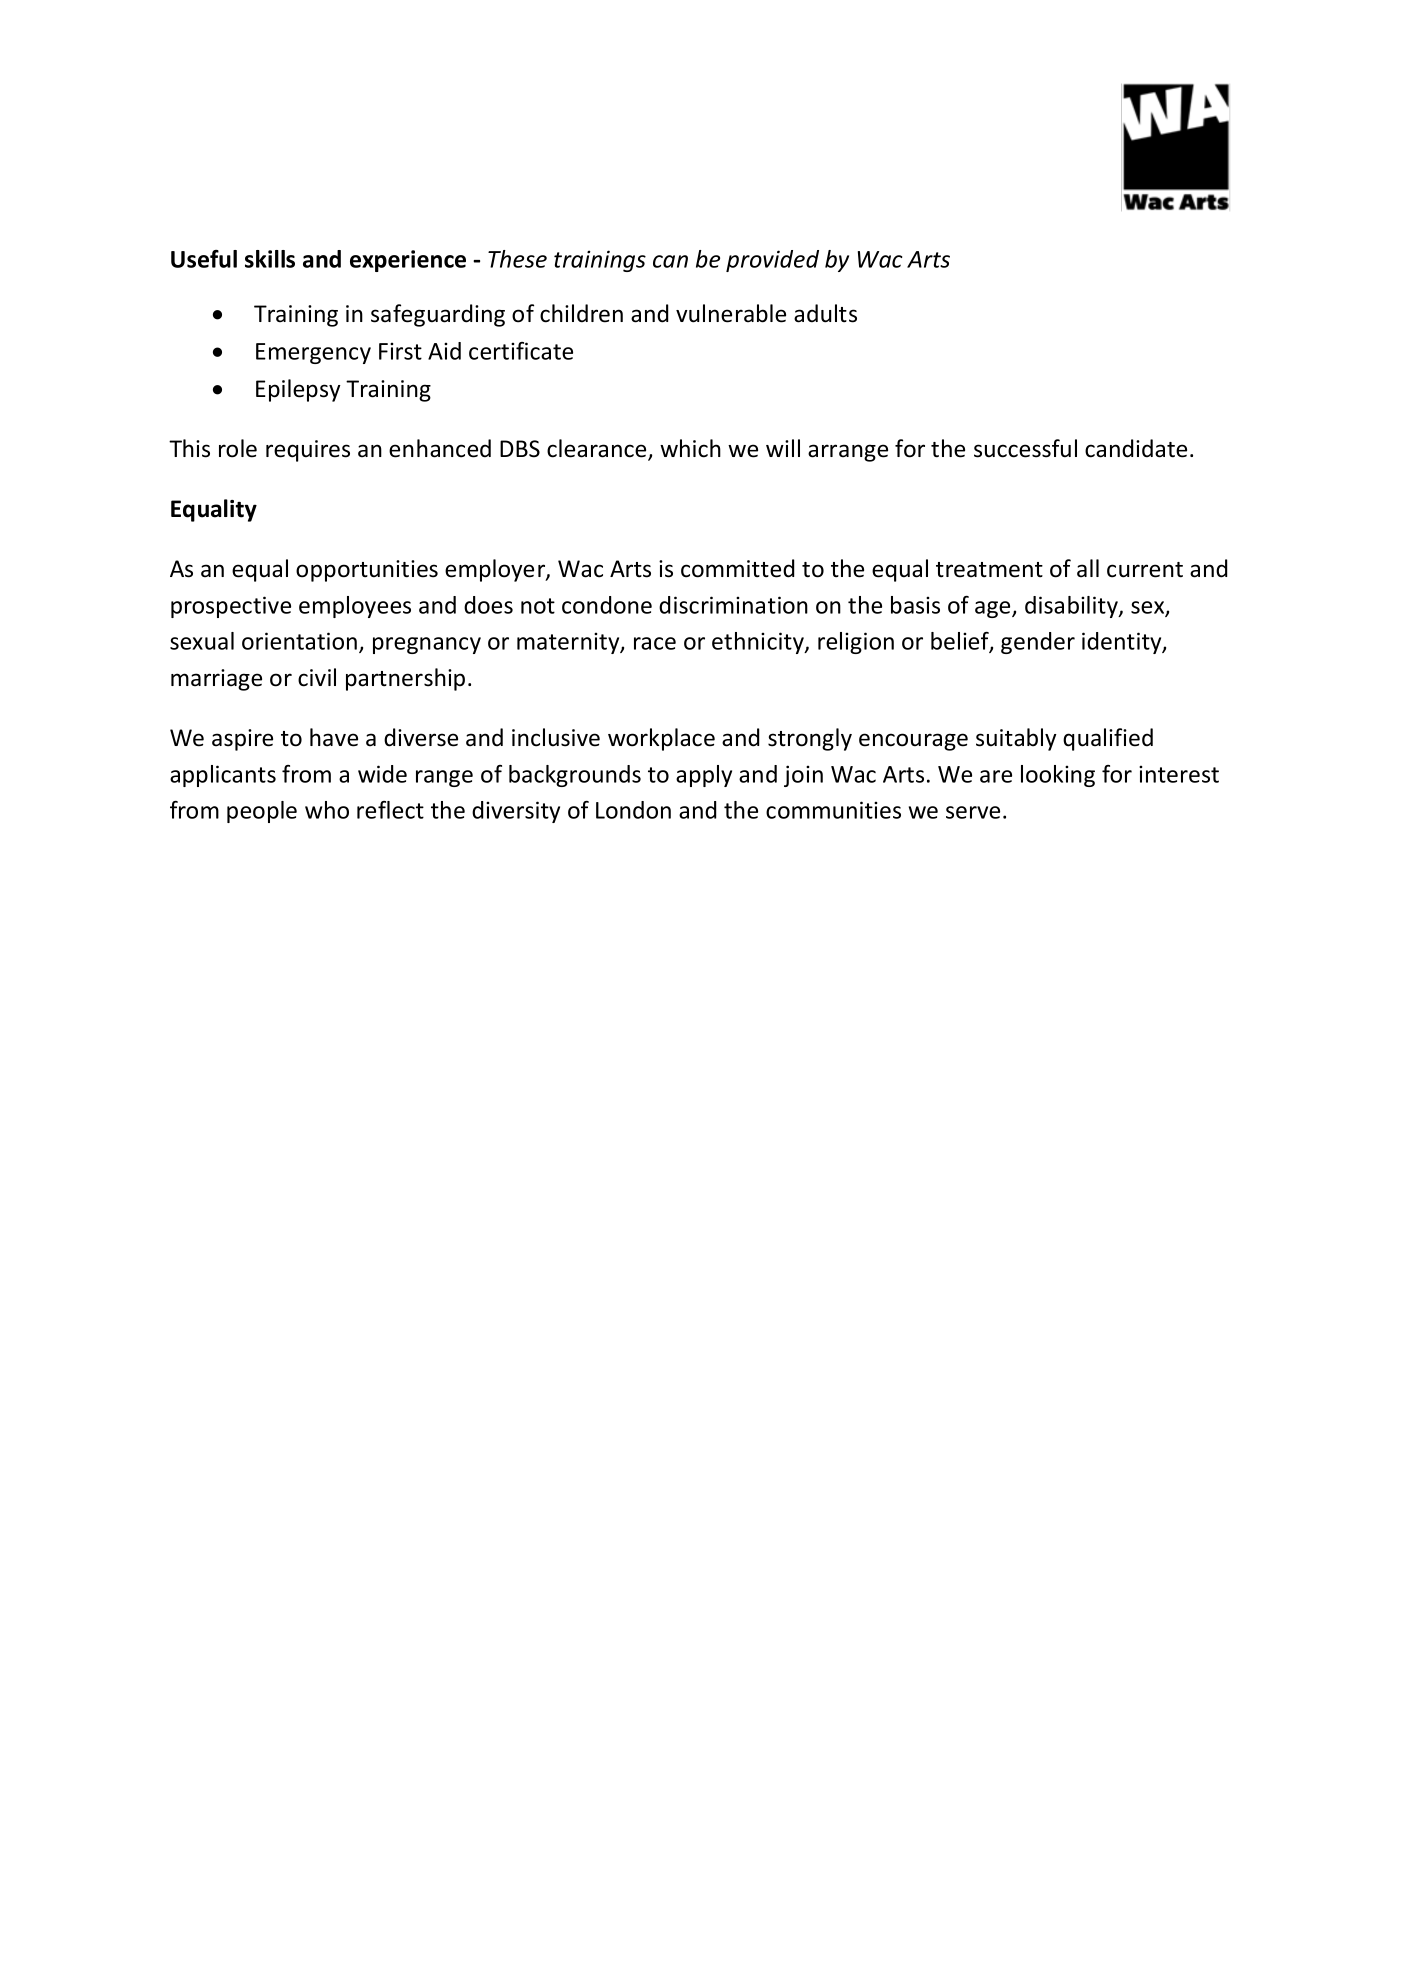 This page has height=1982, width=1401. What do you see at coordinates (367, 571) in the page?
I see `opportunities` at bounding box center [367, 571].
